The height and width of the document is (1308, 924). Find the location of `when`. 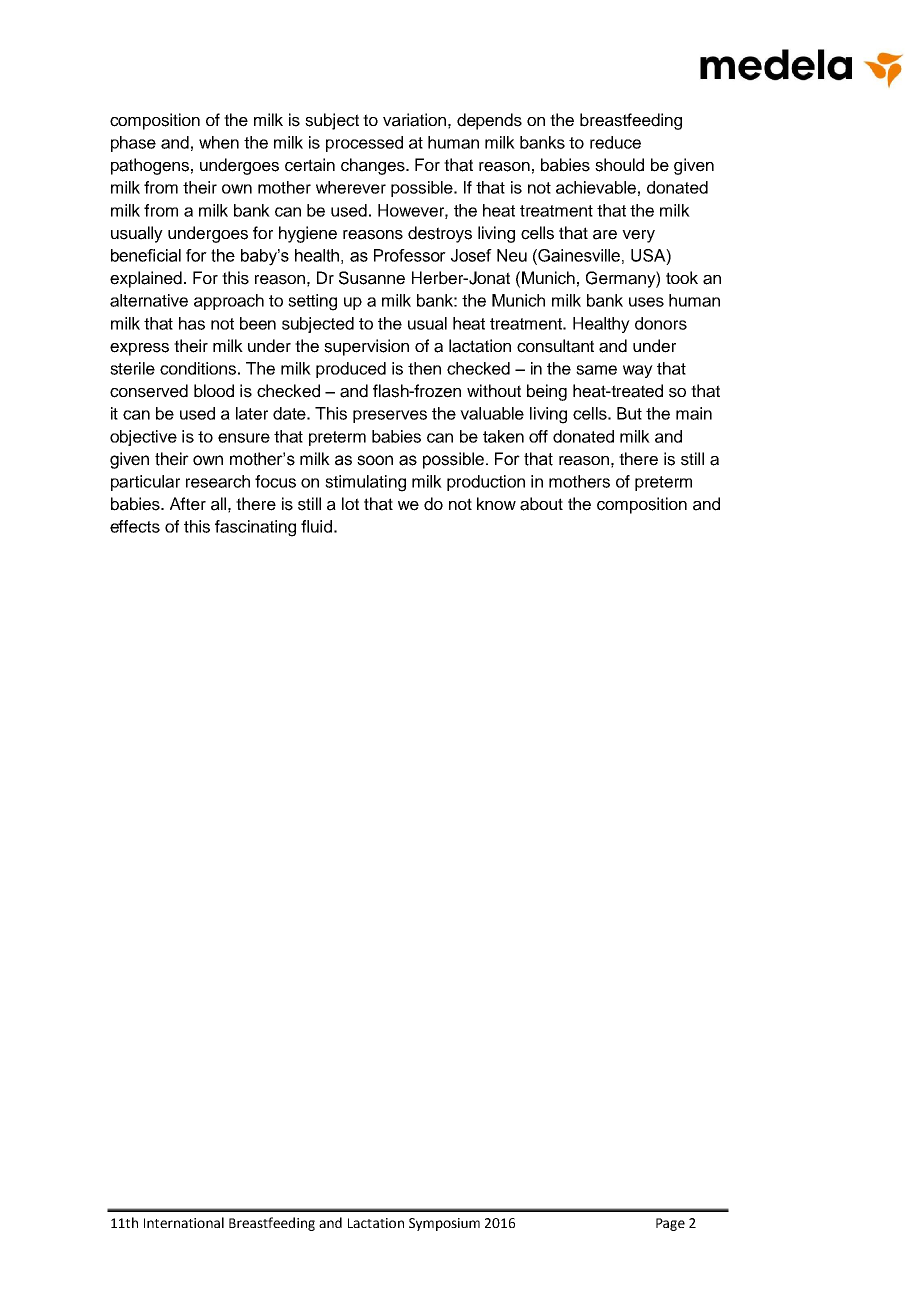

when is located at coordinates (219, 142).
